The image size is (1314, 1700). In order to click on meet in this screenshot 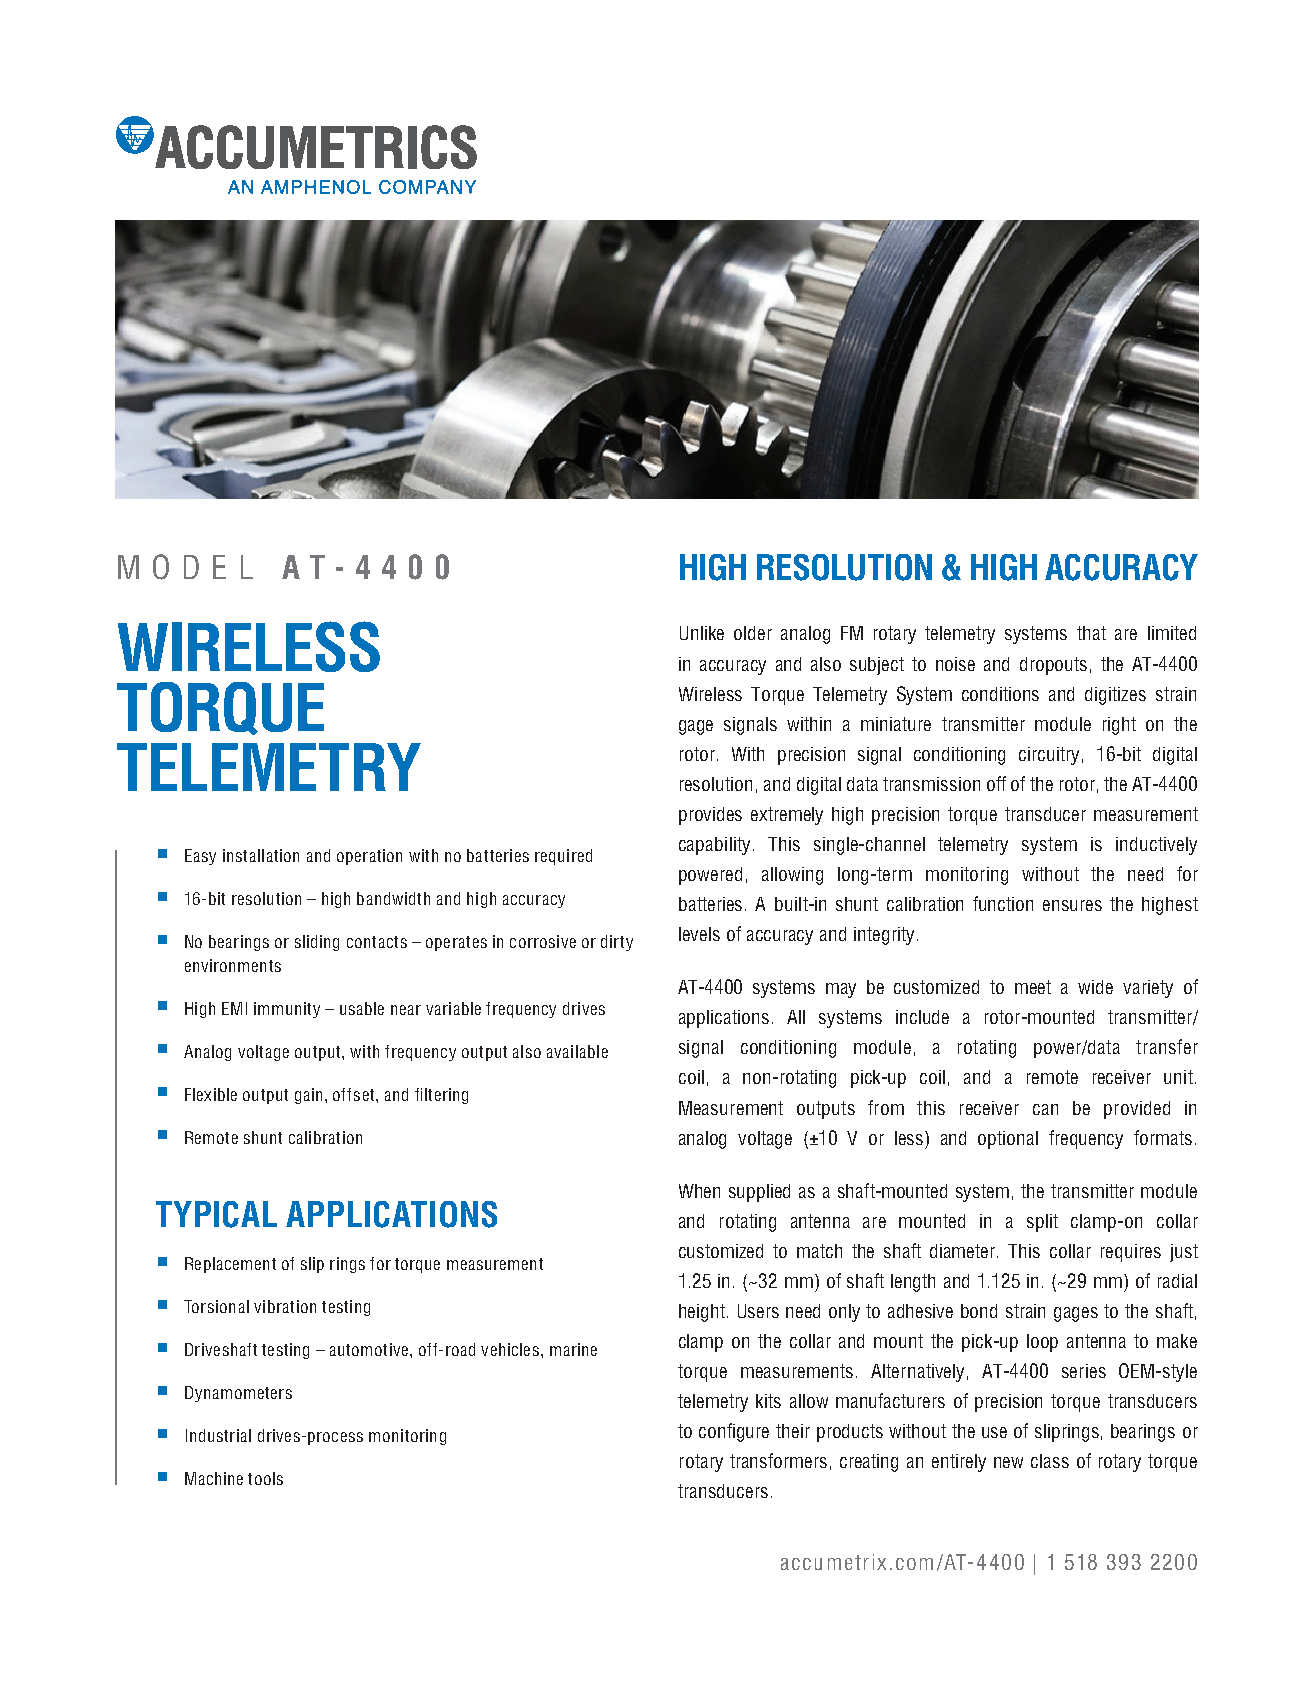, I will do `click(1033, 987)`.
